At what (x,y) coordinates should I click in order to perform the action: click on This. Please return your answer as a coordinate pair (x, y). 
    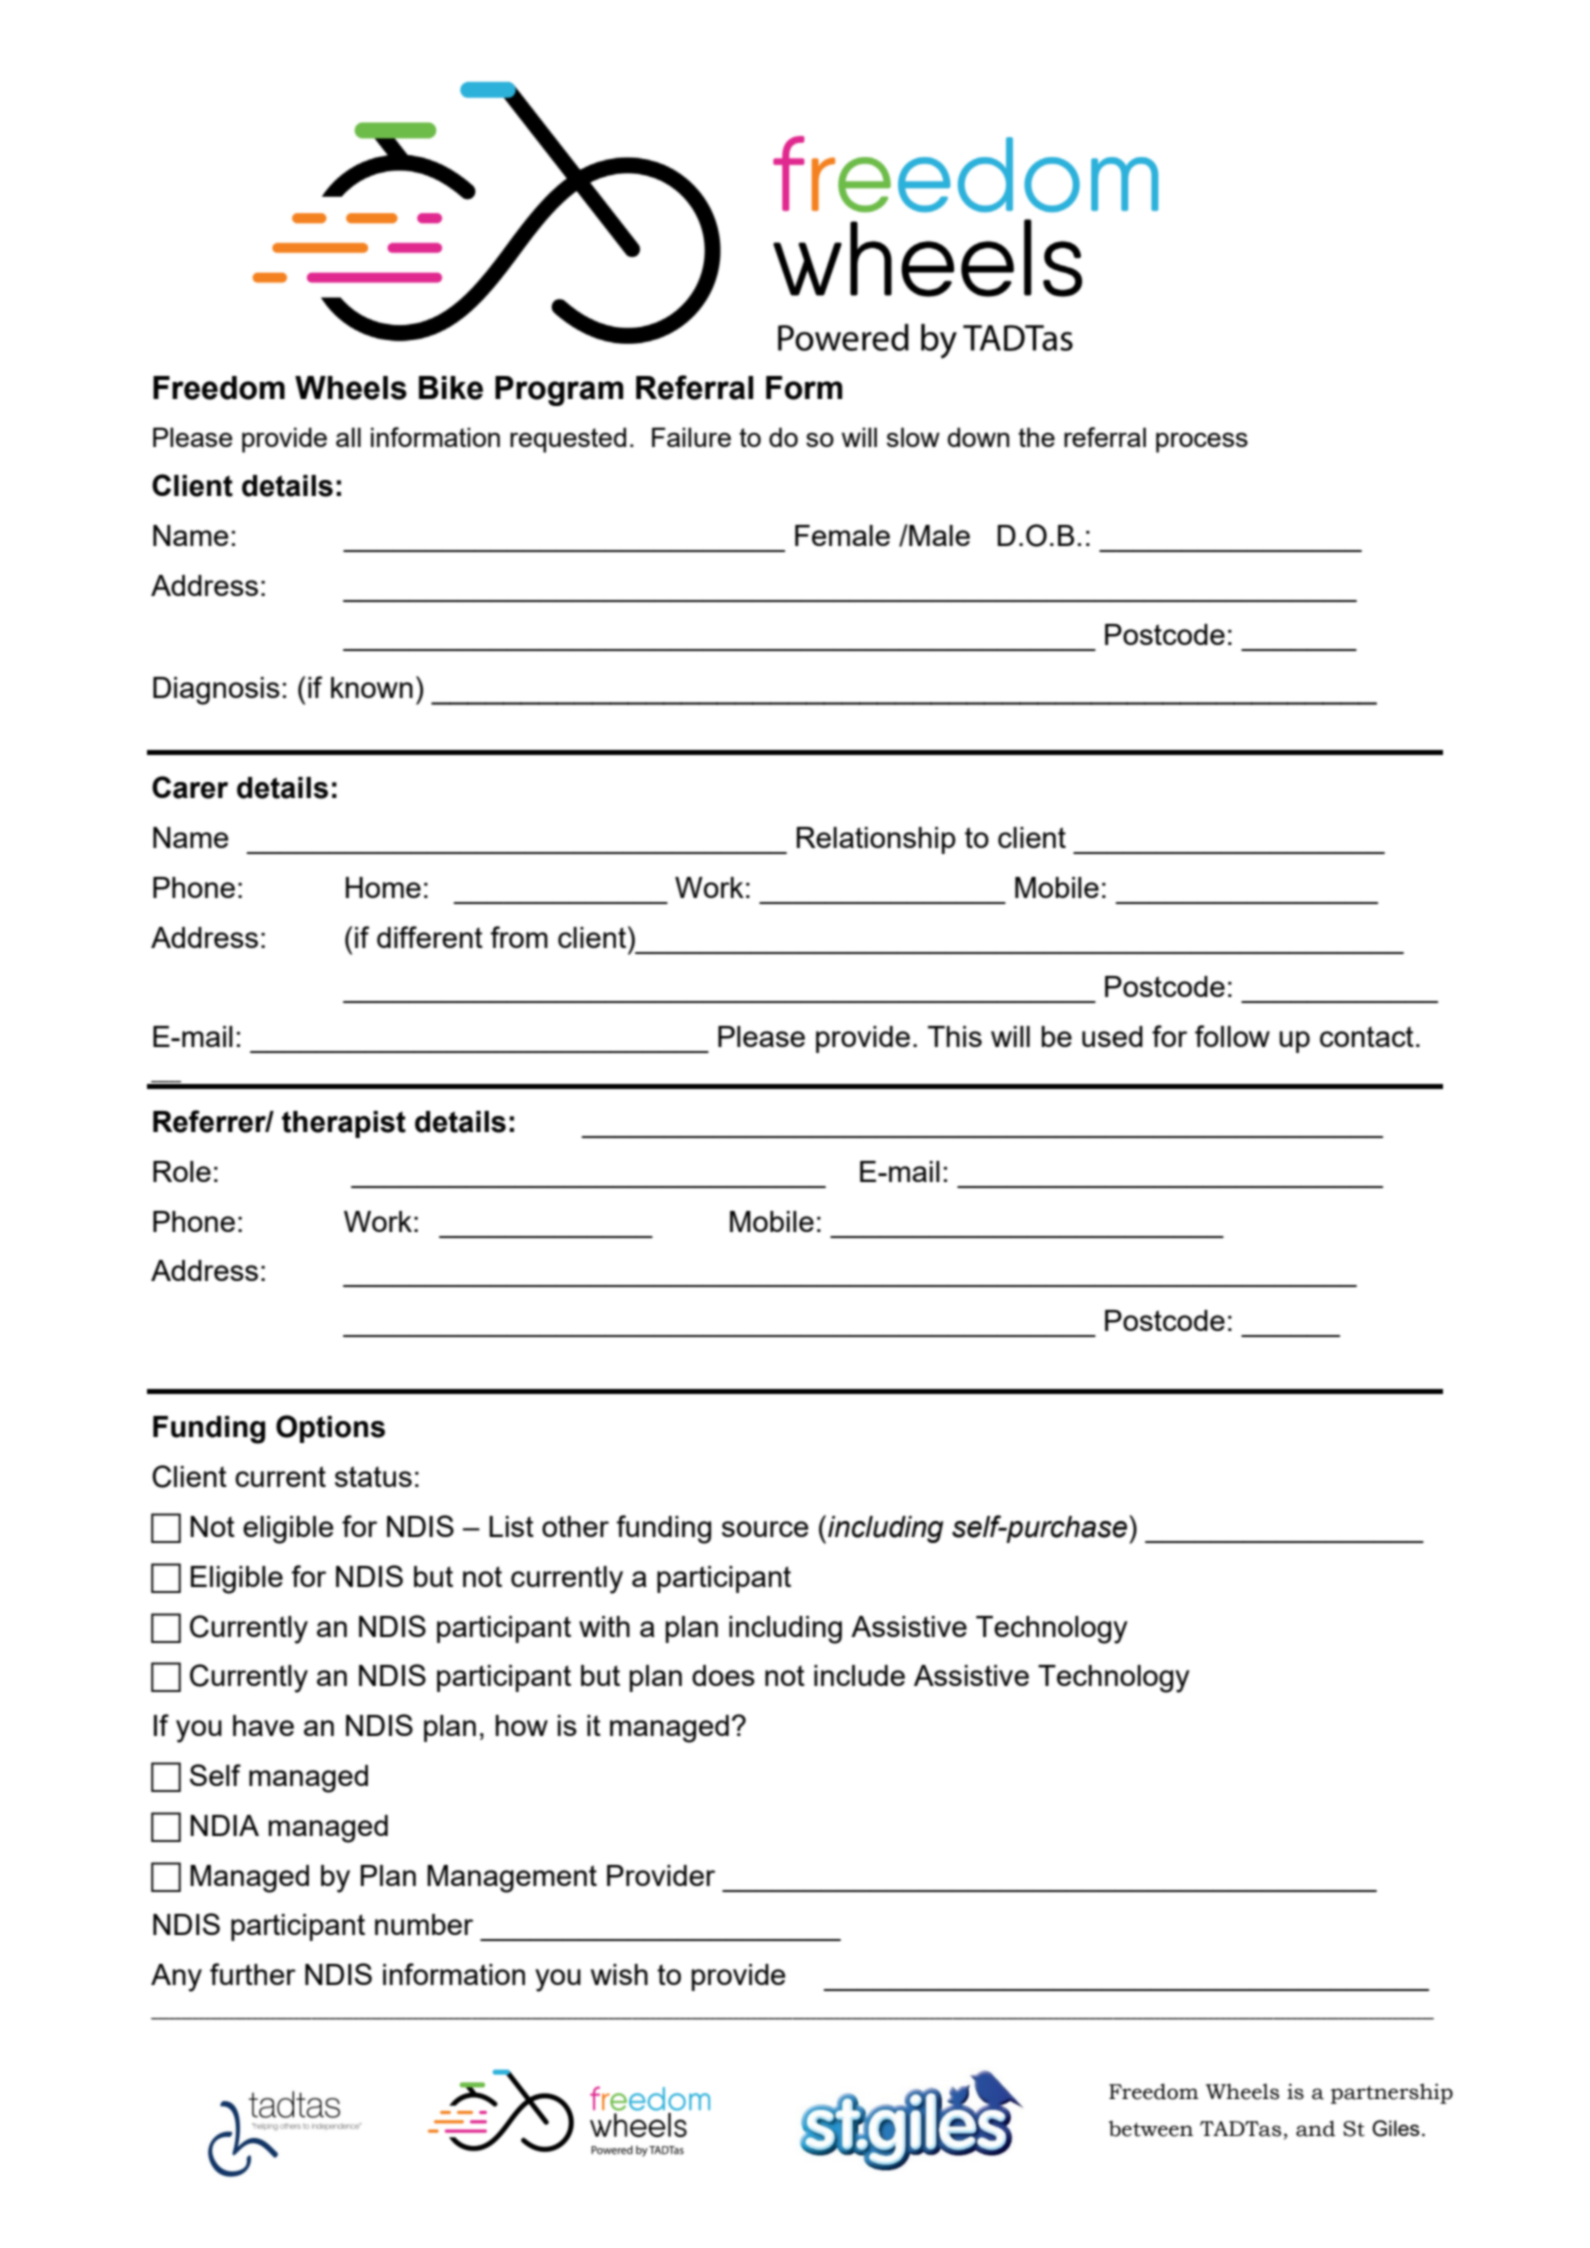
    Looking at the image, I should click on (955, 1036).
